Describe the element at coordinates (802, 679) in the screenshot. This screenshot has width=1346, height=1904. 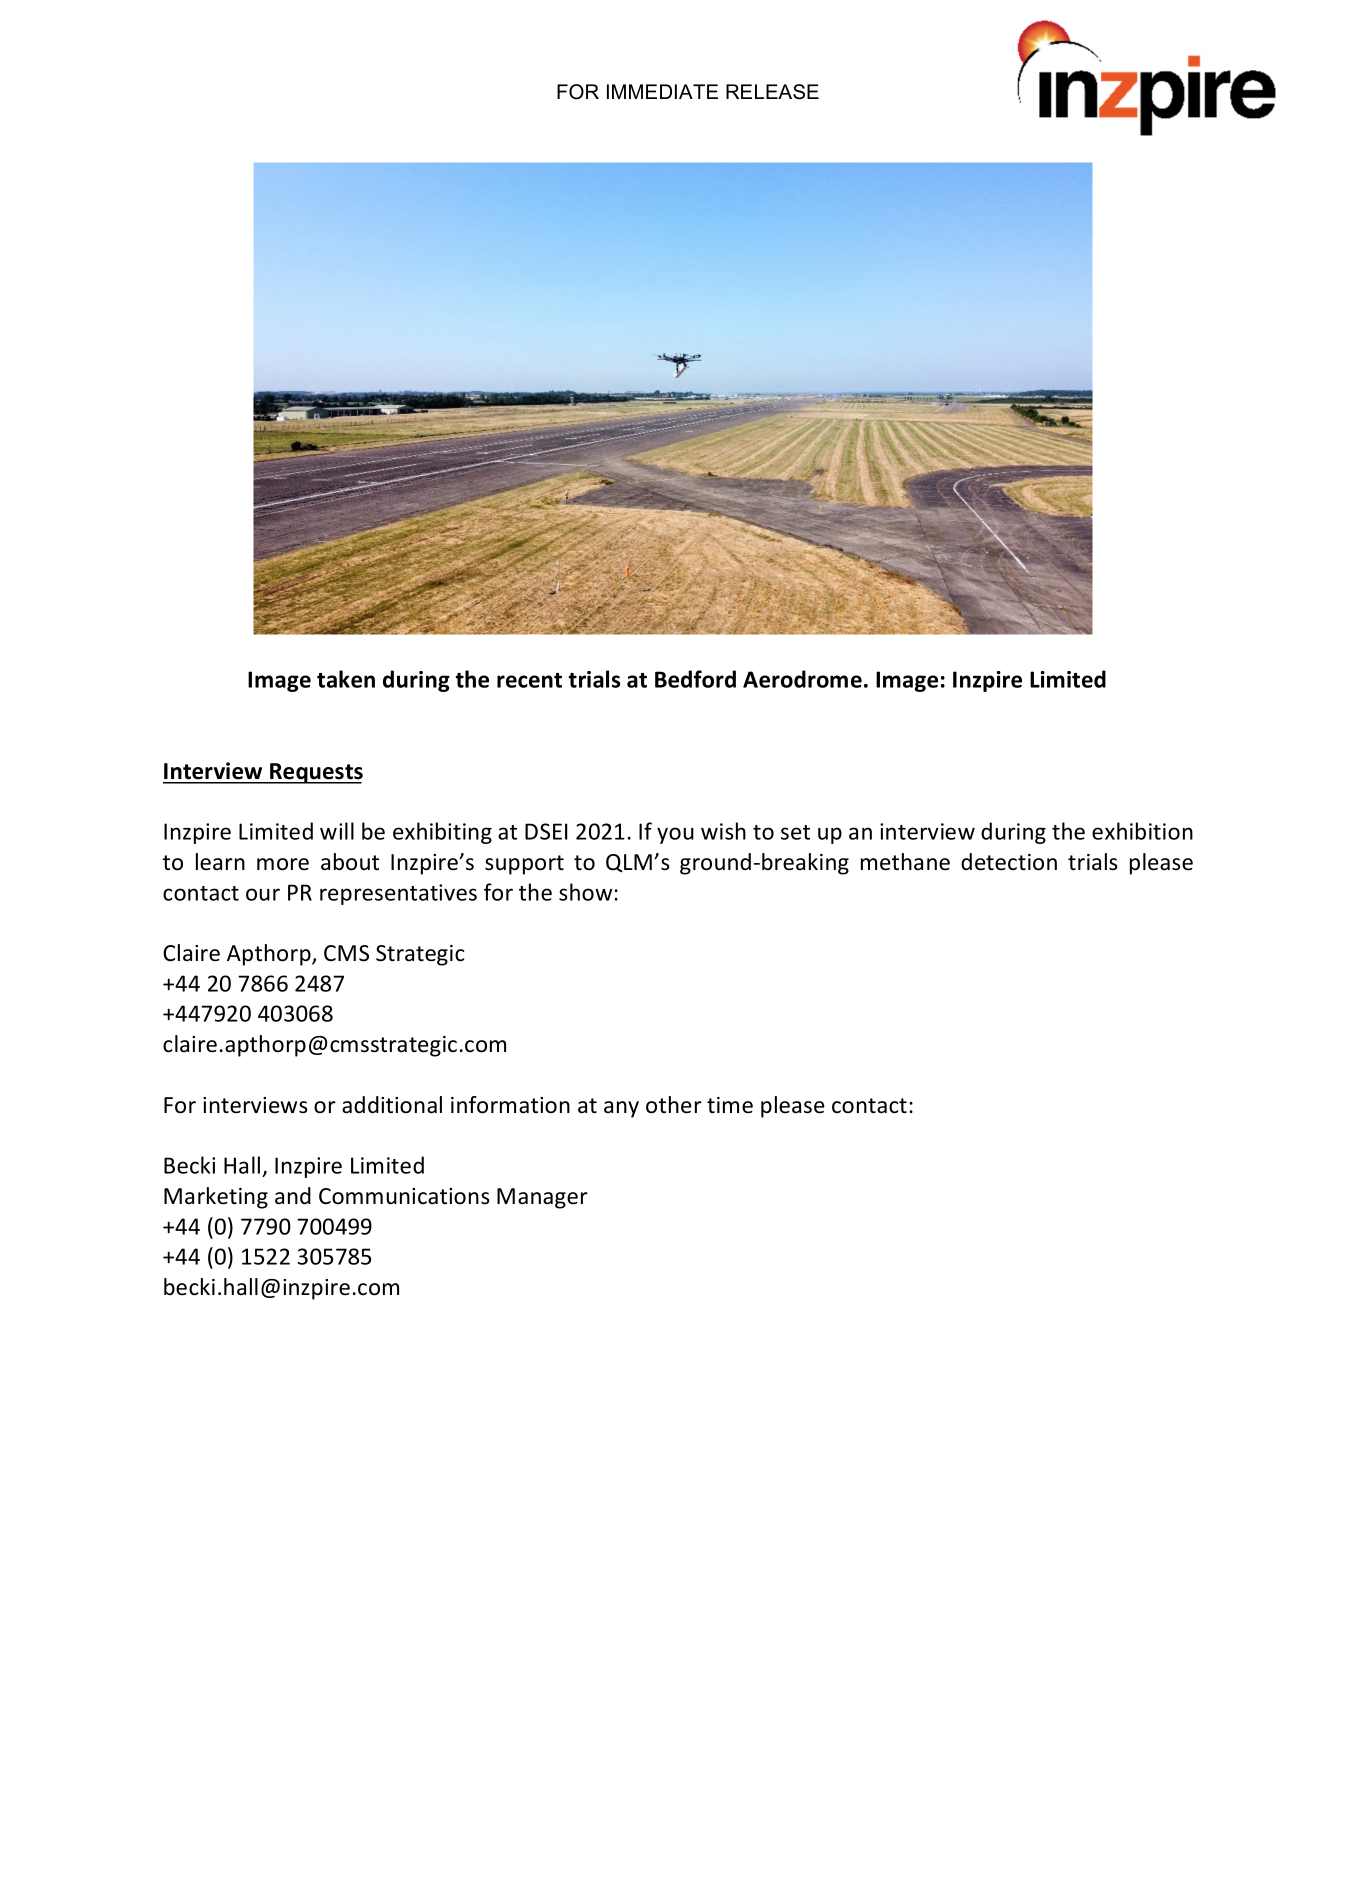
I see `Aerodrome` at that location.
